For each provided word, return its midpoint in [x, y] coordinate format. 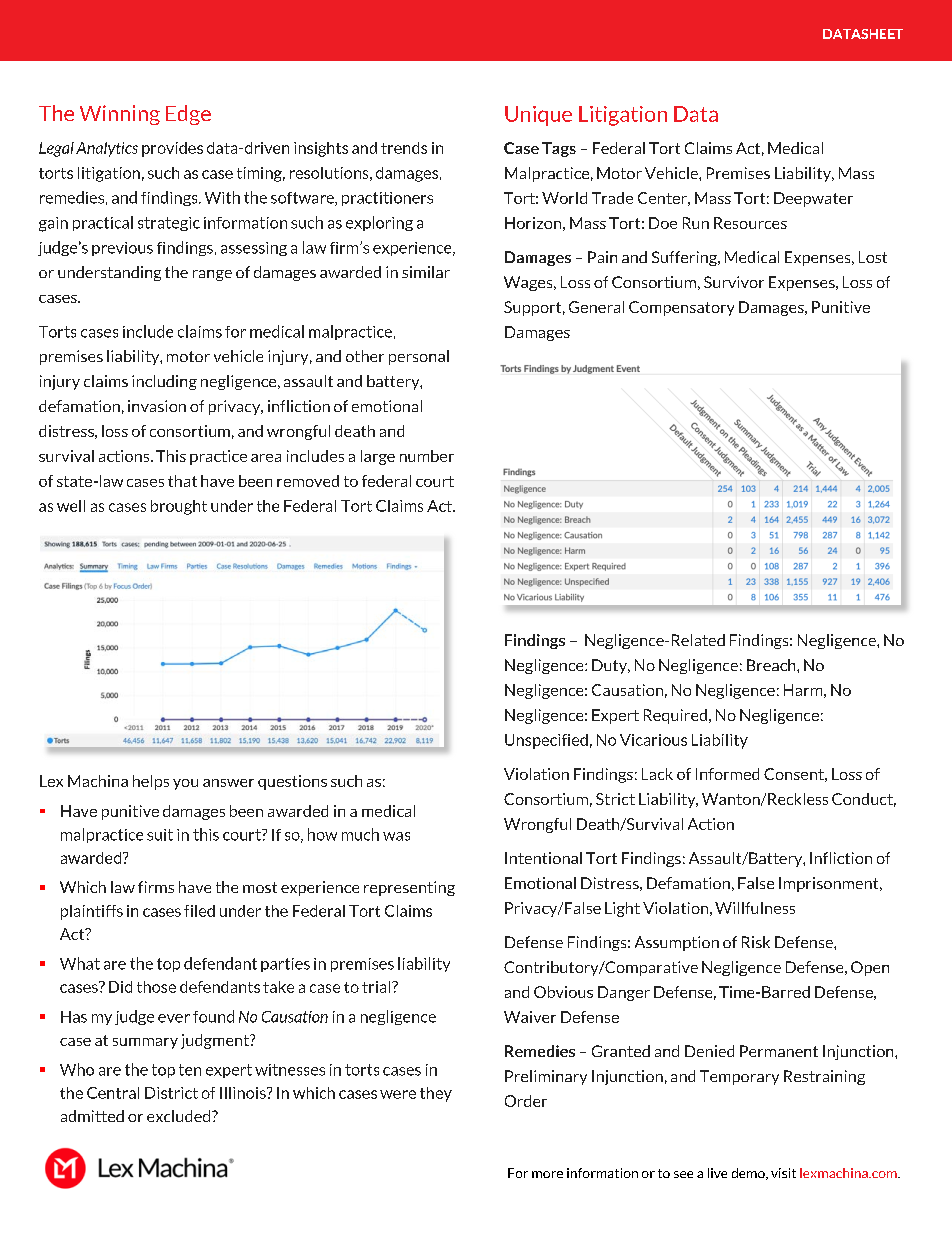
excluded [180, 1116]
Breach [772, 665]
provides [172, 149]
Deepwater [813, 199]
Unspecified [546, 741]
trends [404, 148]
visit [783, 1173]
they [436, 1094]
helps [151, 782]
